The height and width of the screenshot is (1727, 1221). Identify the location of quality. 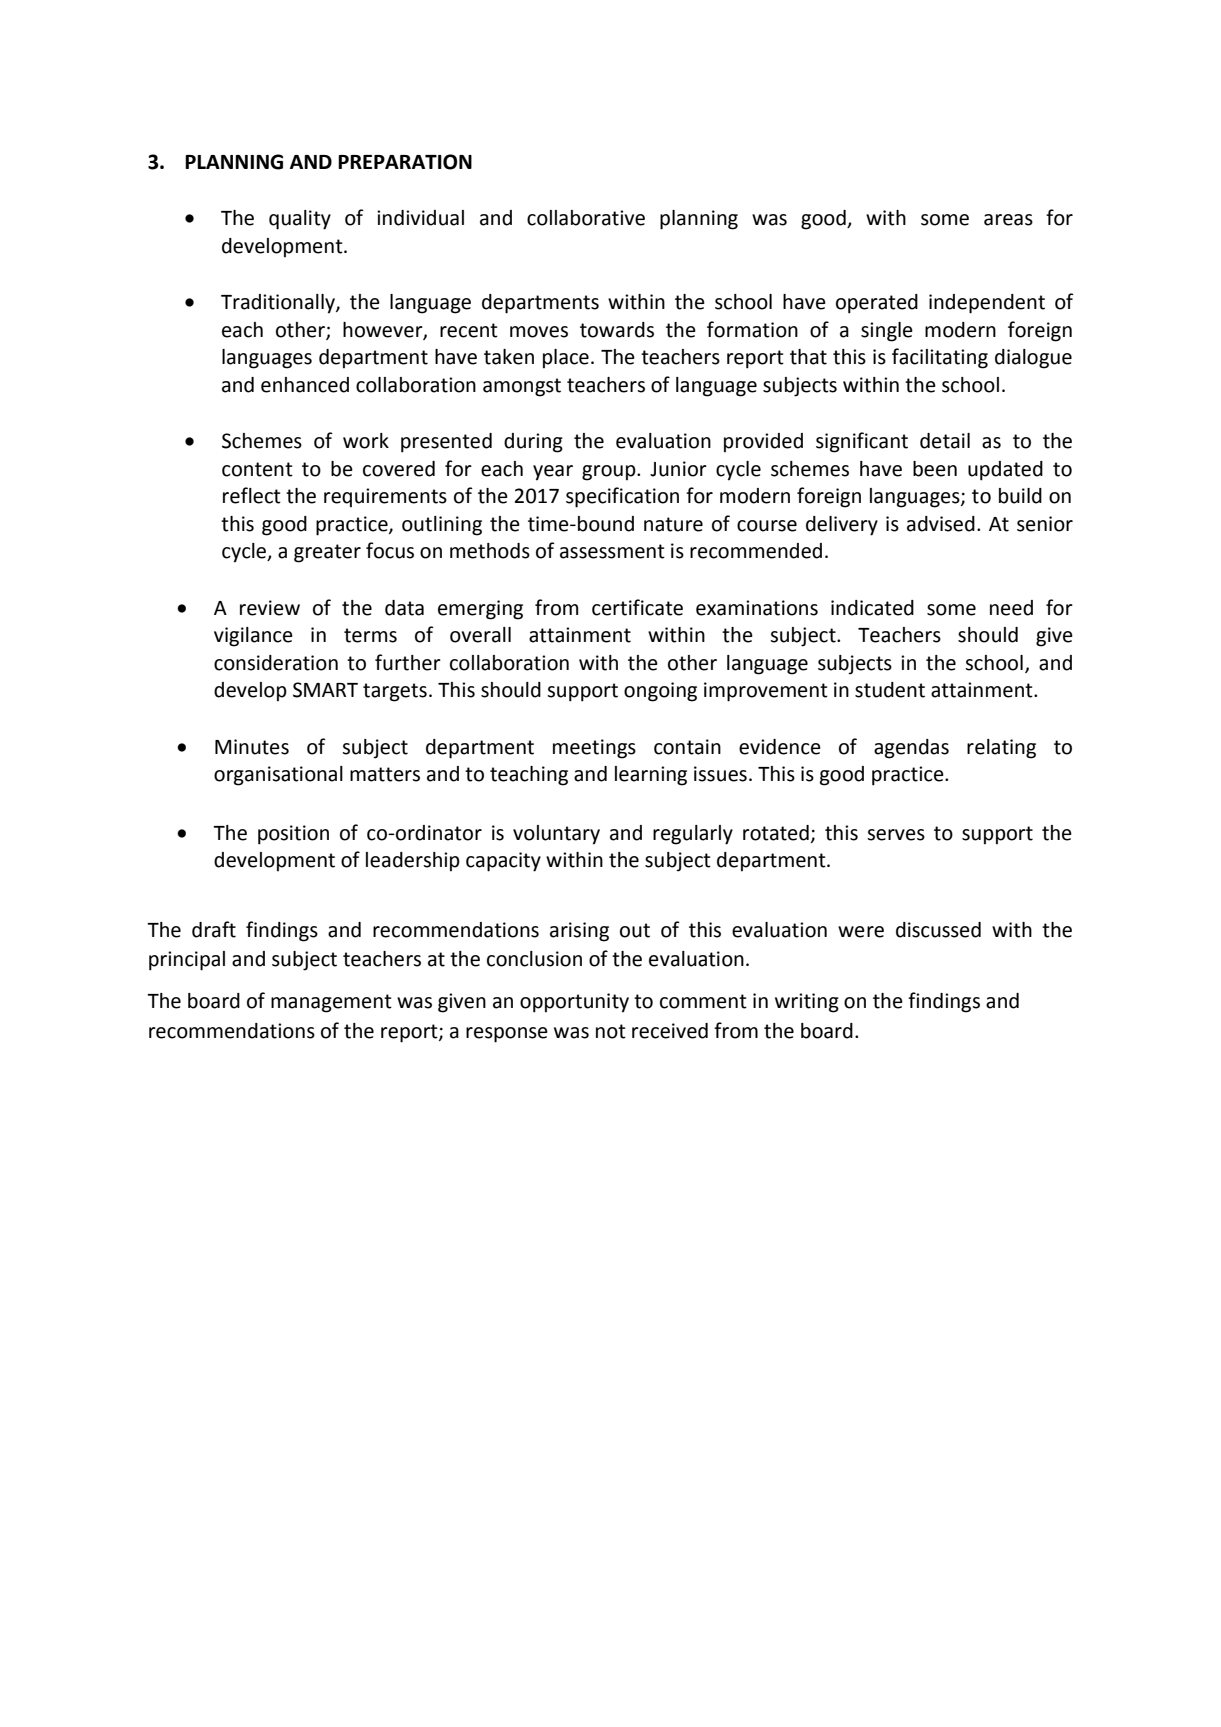
(300, 220).
